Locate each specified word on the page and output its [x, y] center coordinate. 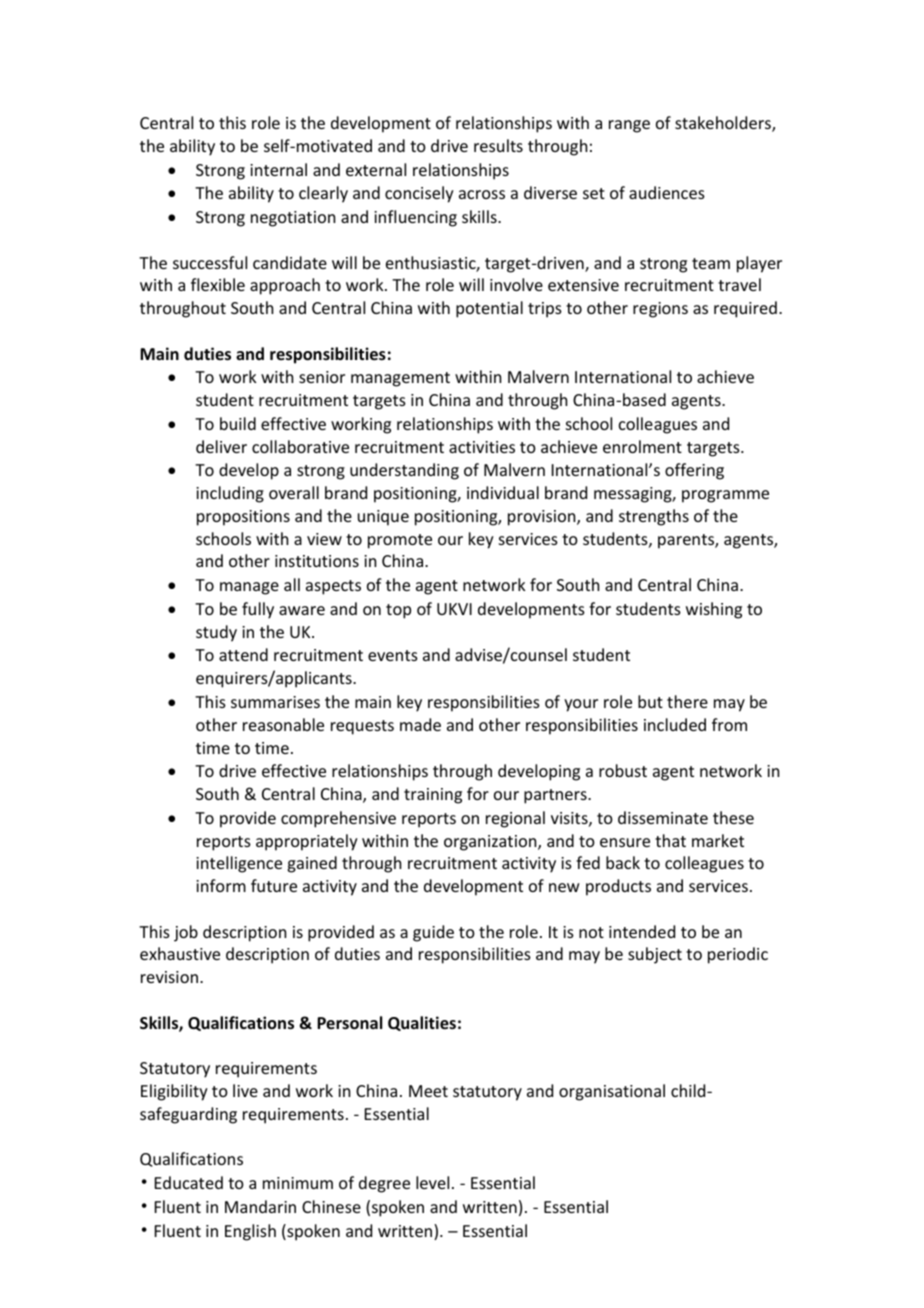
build [238, 423]
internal [278, 169]
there [687, 701]
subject [655, 955]
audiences [667, 192]
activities [482, 447]
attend [243, 654]
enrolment [642, 446]
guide [433, 933]
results [498, 145]
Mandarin [260, 1206]
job [186, 933]
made [420, 724]
